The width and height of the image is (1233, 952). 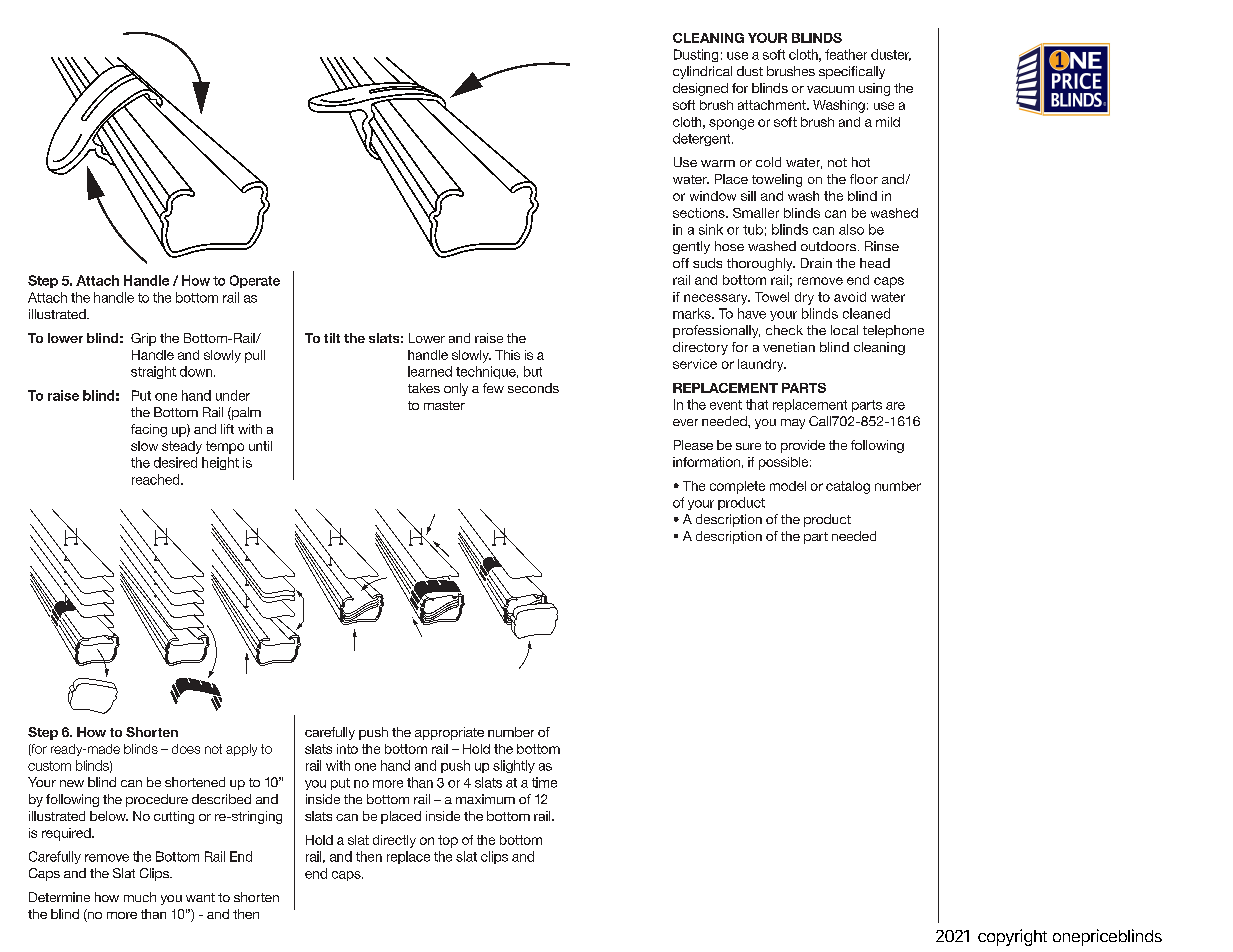 I want to click on top, so click(x=448, y=841).
